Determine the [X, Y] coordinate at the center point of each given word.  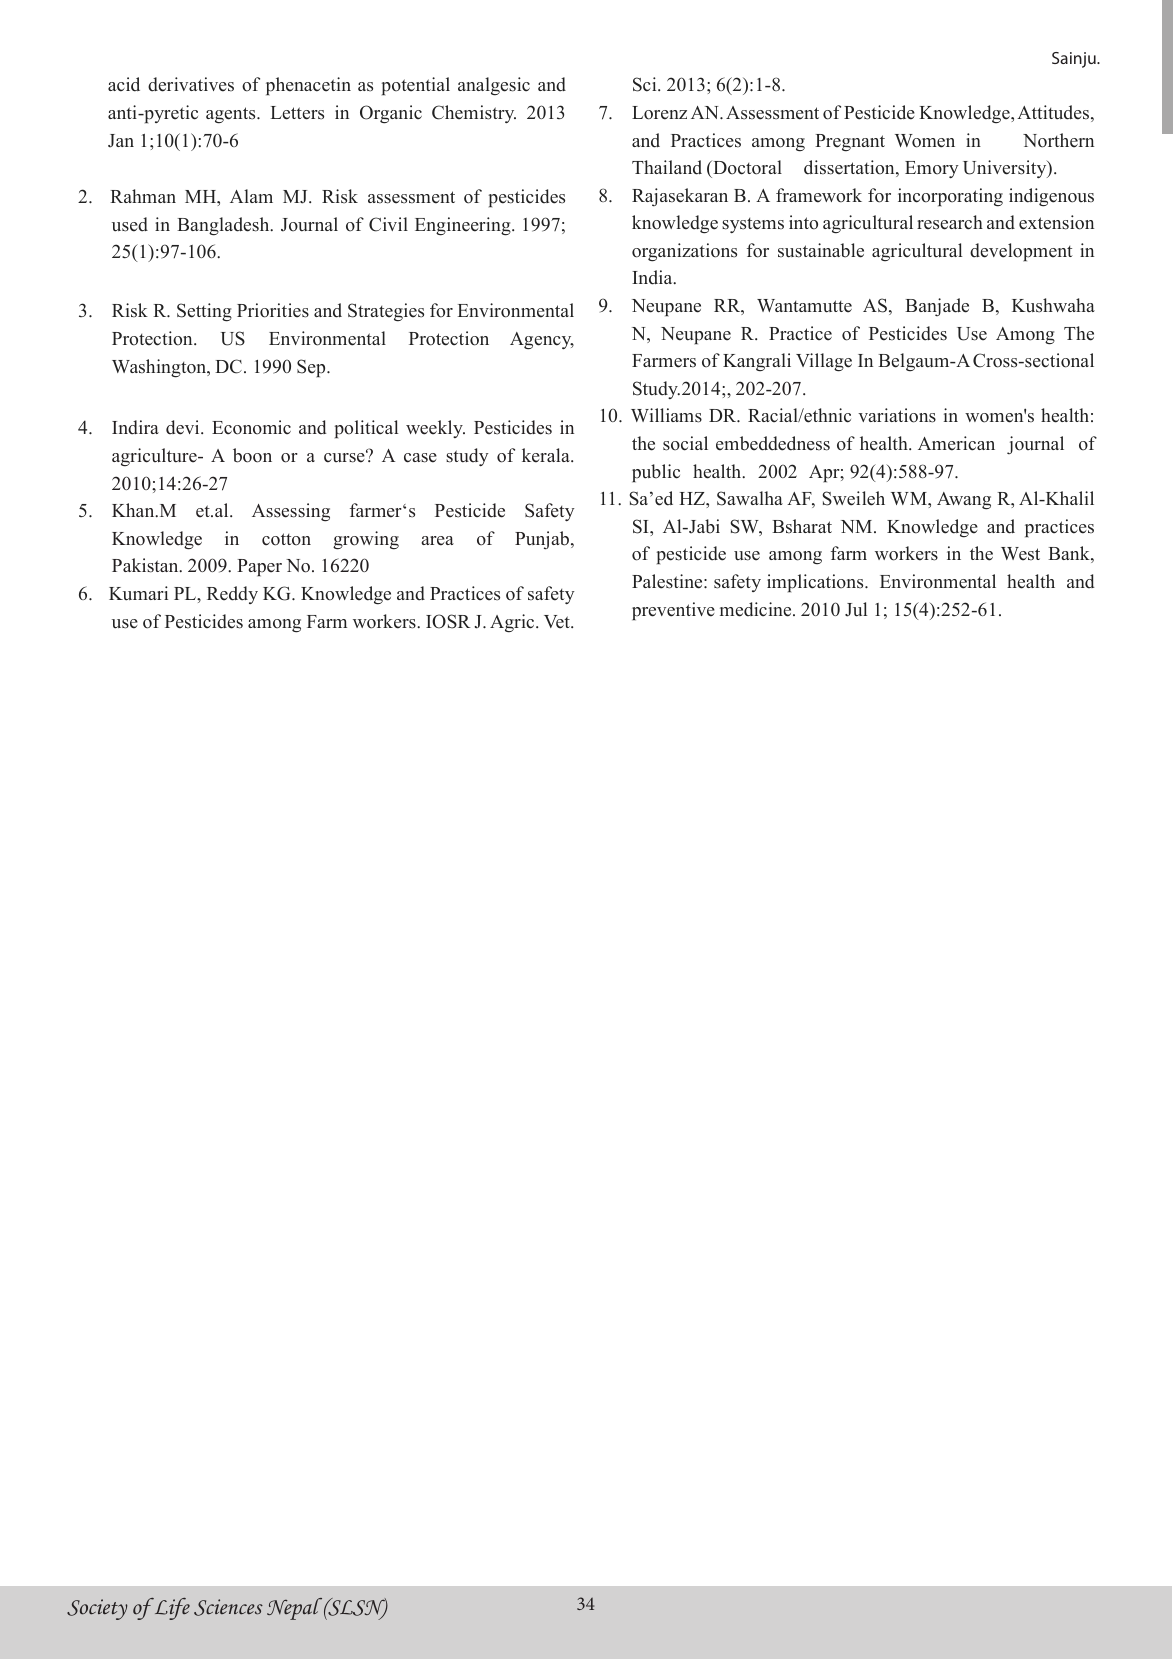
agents [232, 115]
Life [171, 1609]
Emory [932, 169]
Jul [856, 609]
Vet [558, 622]
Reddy [232, 595]
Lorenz [659, 113]
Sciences [228, 1607]
